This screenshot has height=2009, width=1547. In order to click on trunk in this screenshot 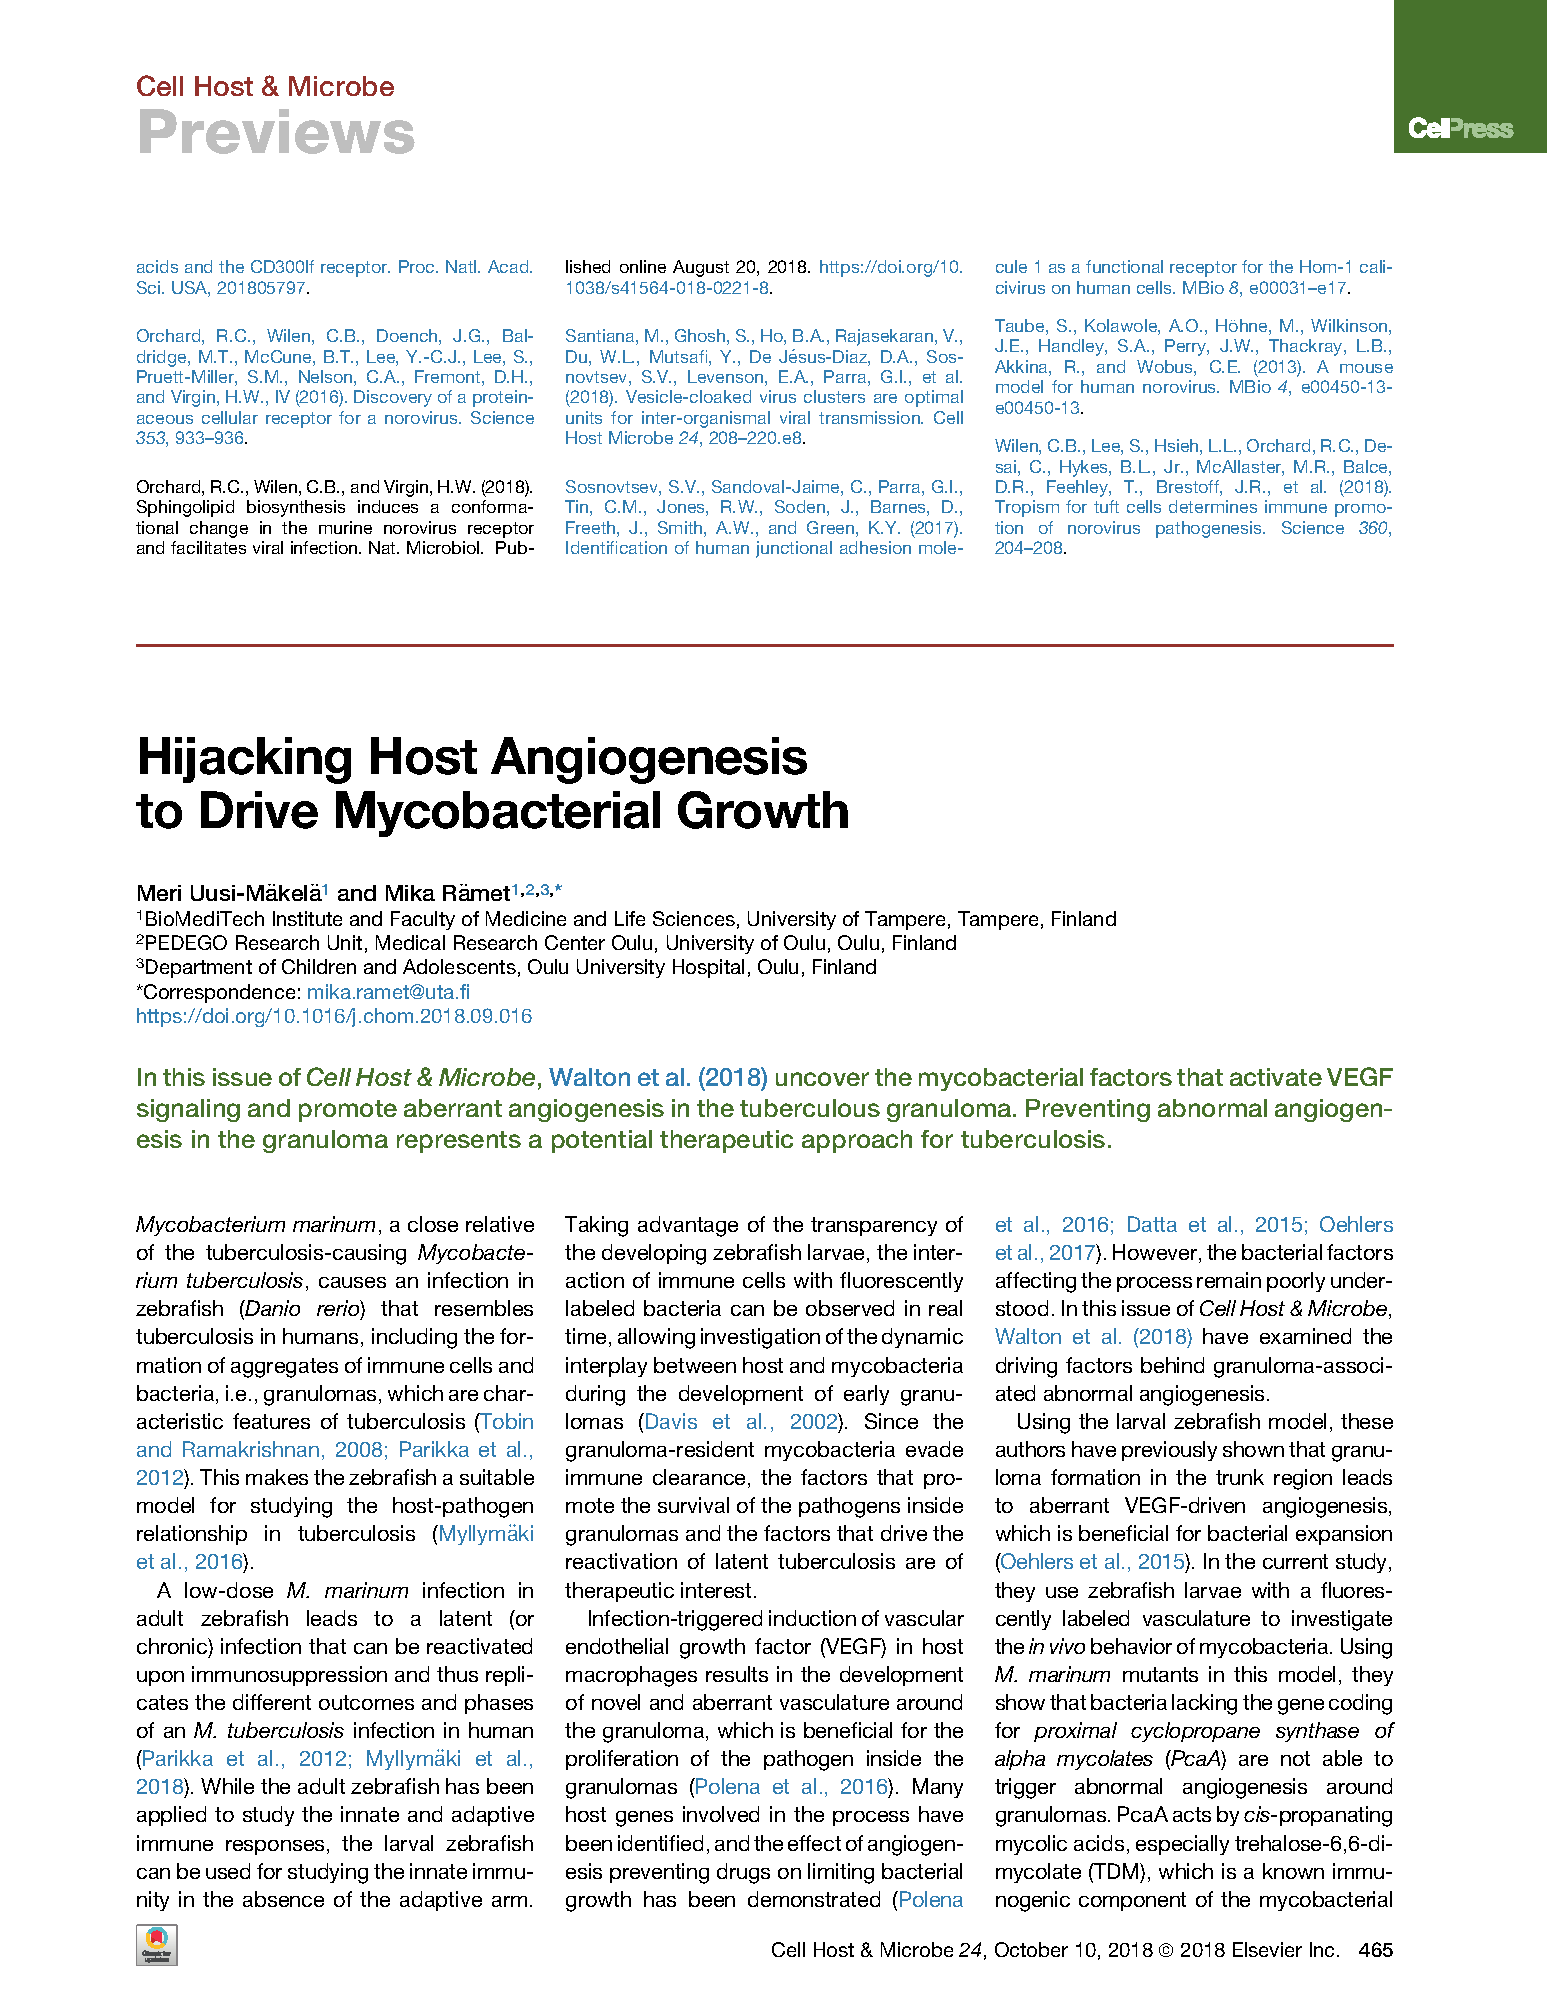, I will do `click(1240, 1477)`.
